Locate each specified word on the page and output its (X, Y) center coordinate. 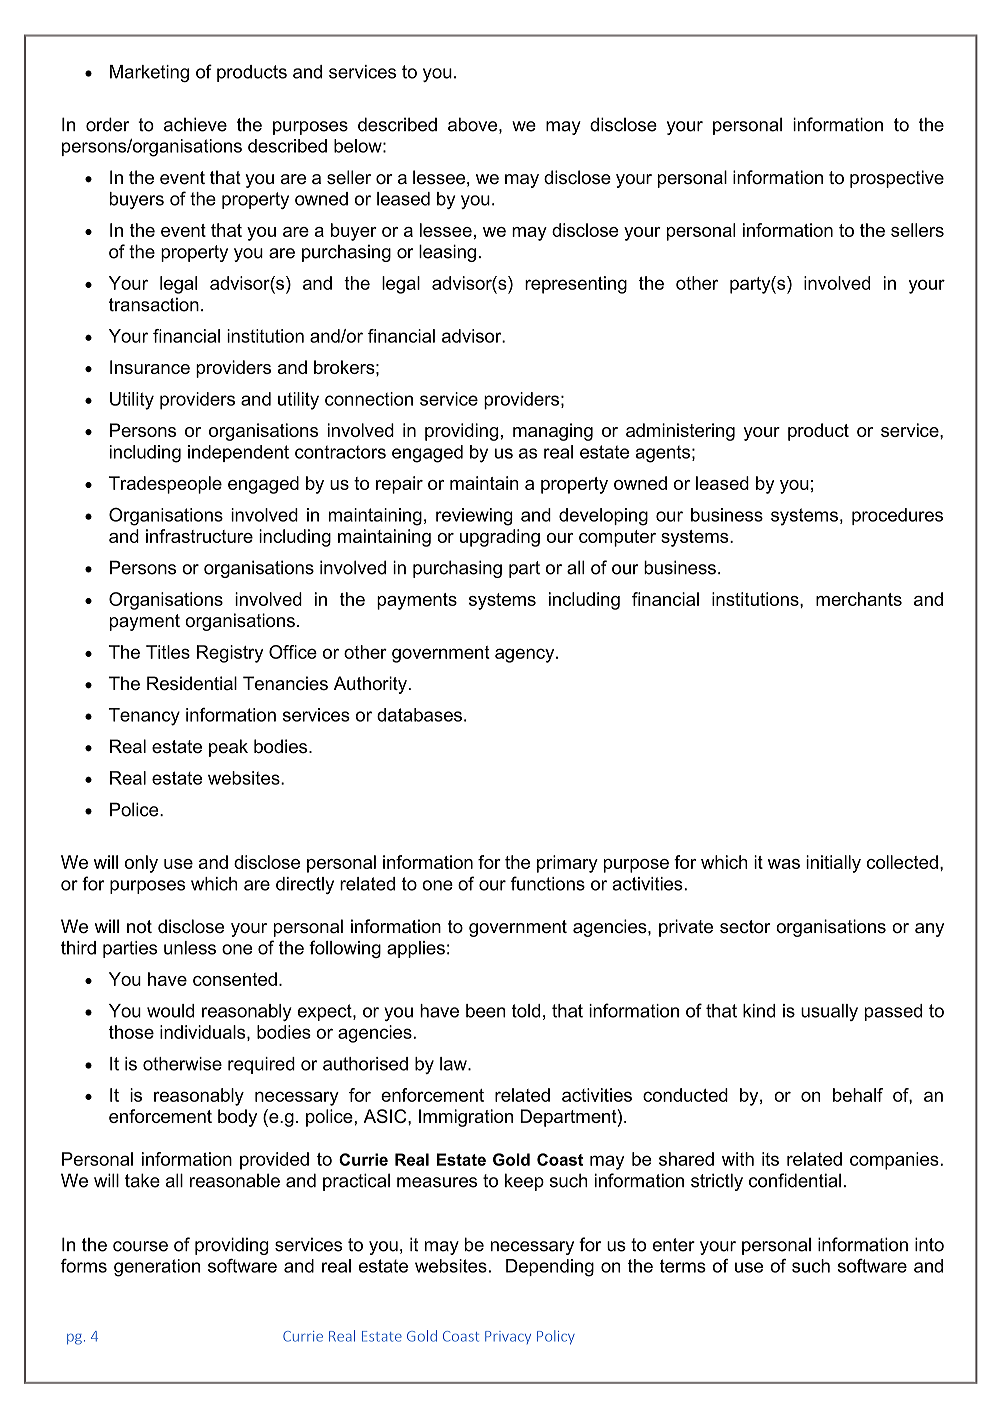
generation (157, 1268)
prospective (897, 179)
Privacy (508, 1337)
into (929, 1244)
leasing (447, 253)
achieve (195, 124)
